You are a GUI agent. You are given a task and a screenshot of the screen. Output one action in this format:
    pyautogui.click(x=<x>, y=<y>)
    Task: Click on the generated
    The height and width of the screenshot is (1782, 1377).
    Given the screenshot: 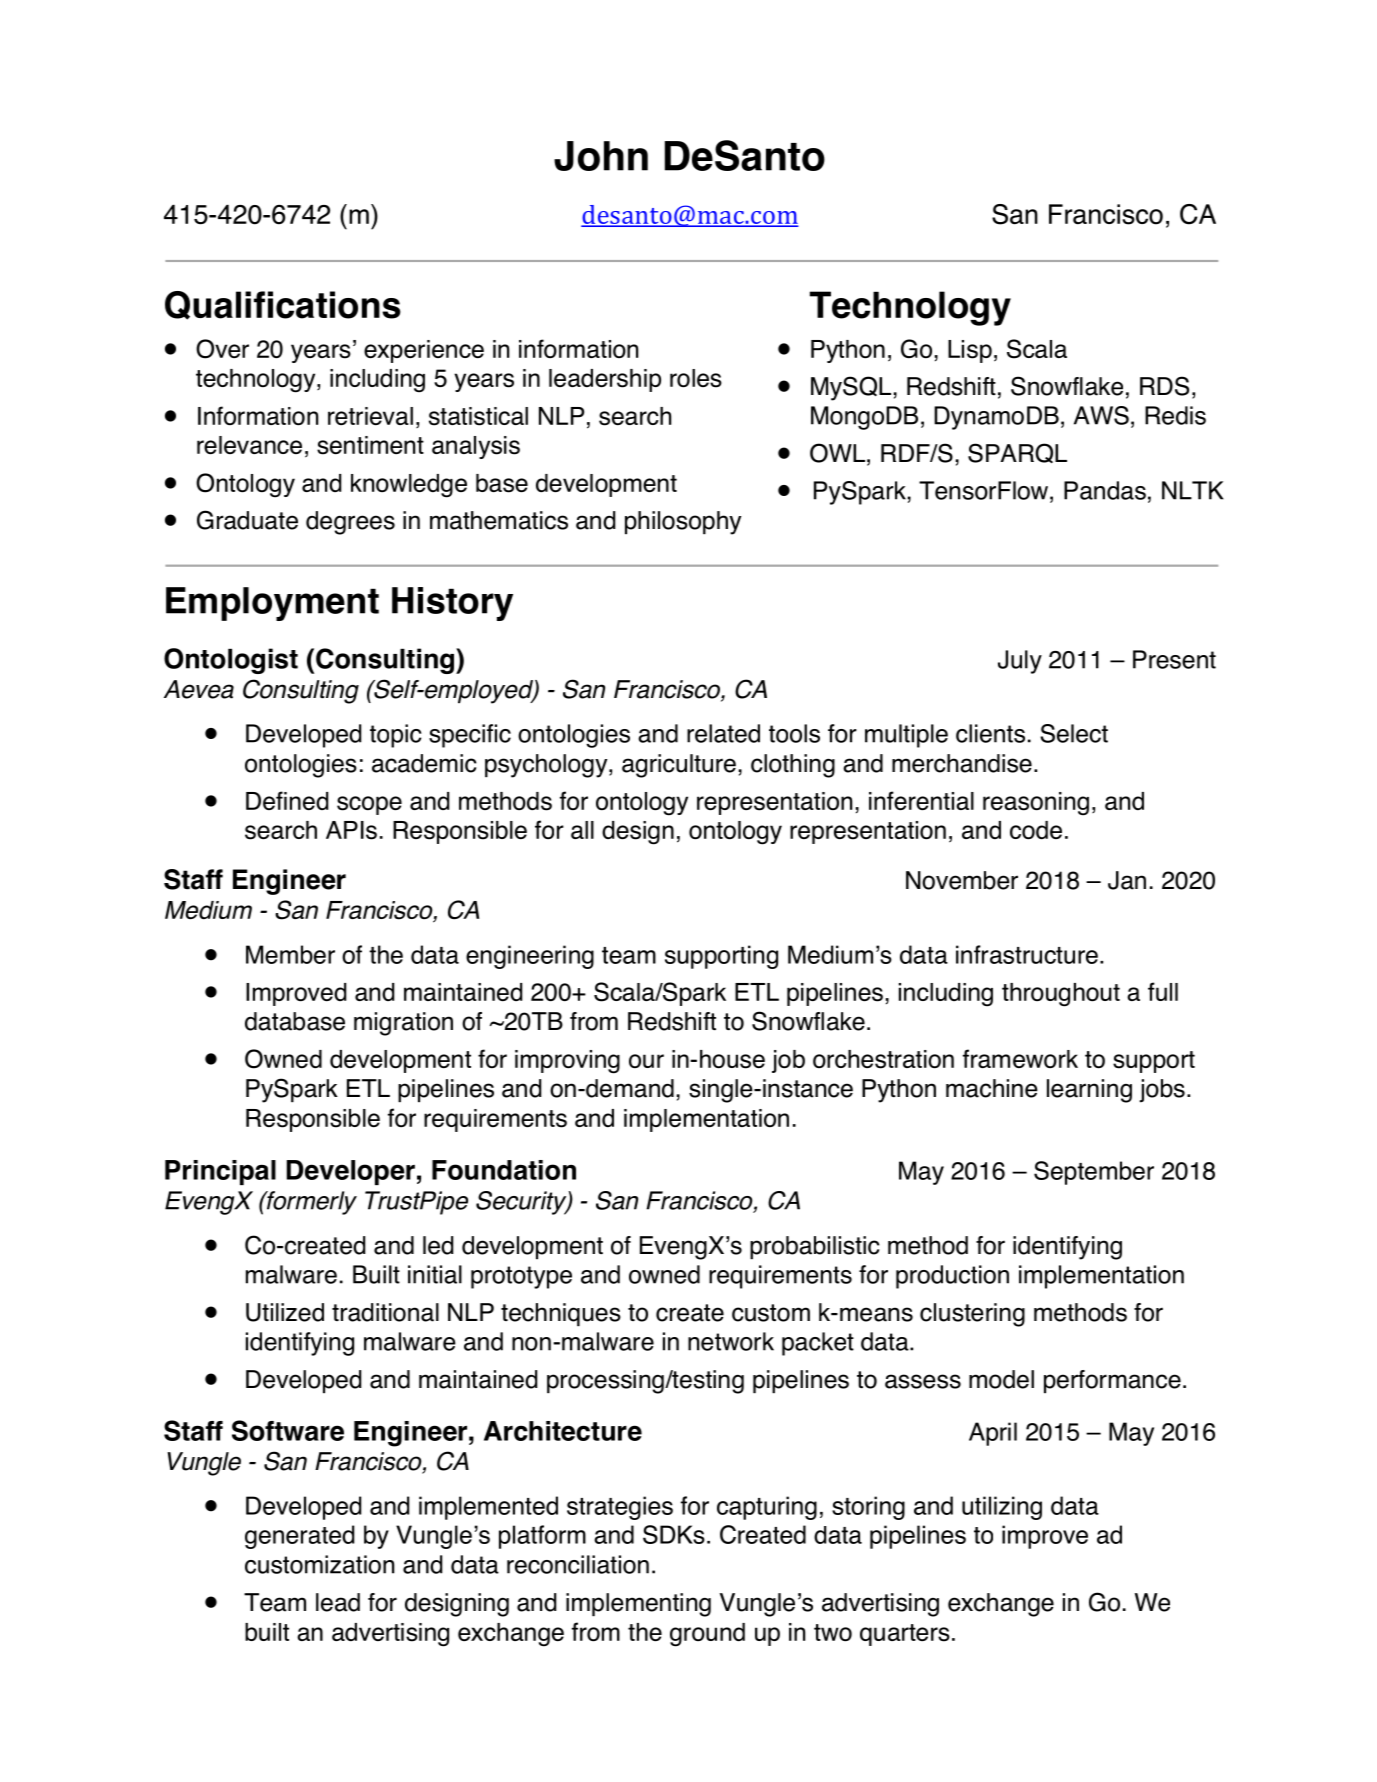 What is the action you would take?
    pyautogui.click(x=299, y=1537)
